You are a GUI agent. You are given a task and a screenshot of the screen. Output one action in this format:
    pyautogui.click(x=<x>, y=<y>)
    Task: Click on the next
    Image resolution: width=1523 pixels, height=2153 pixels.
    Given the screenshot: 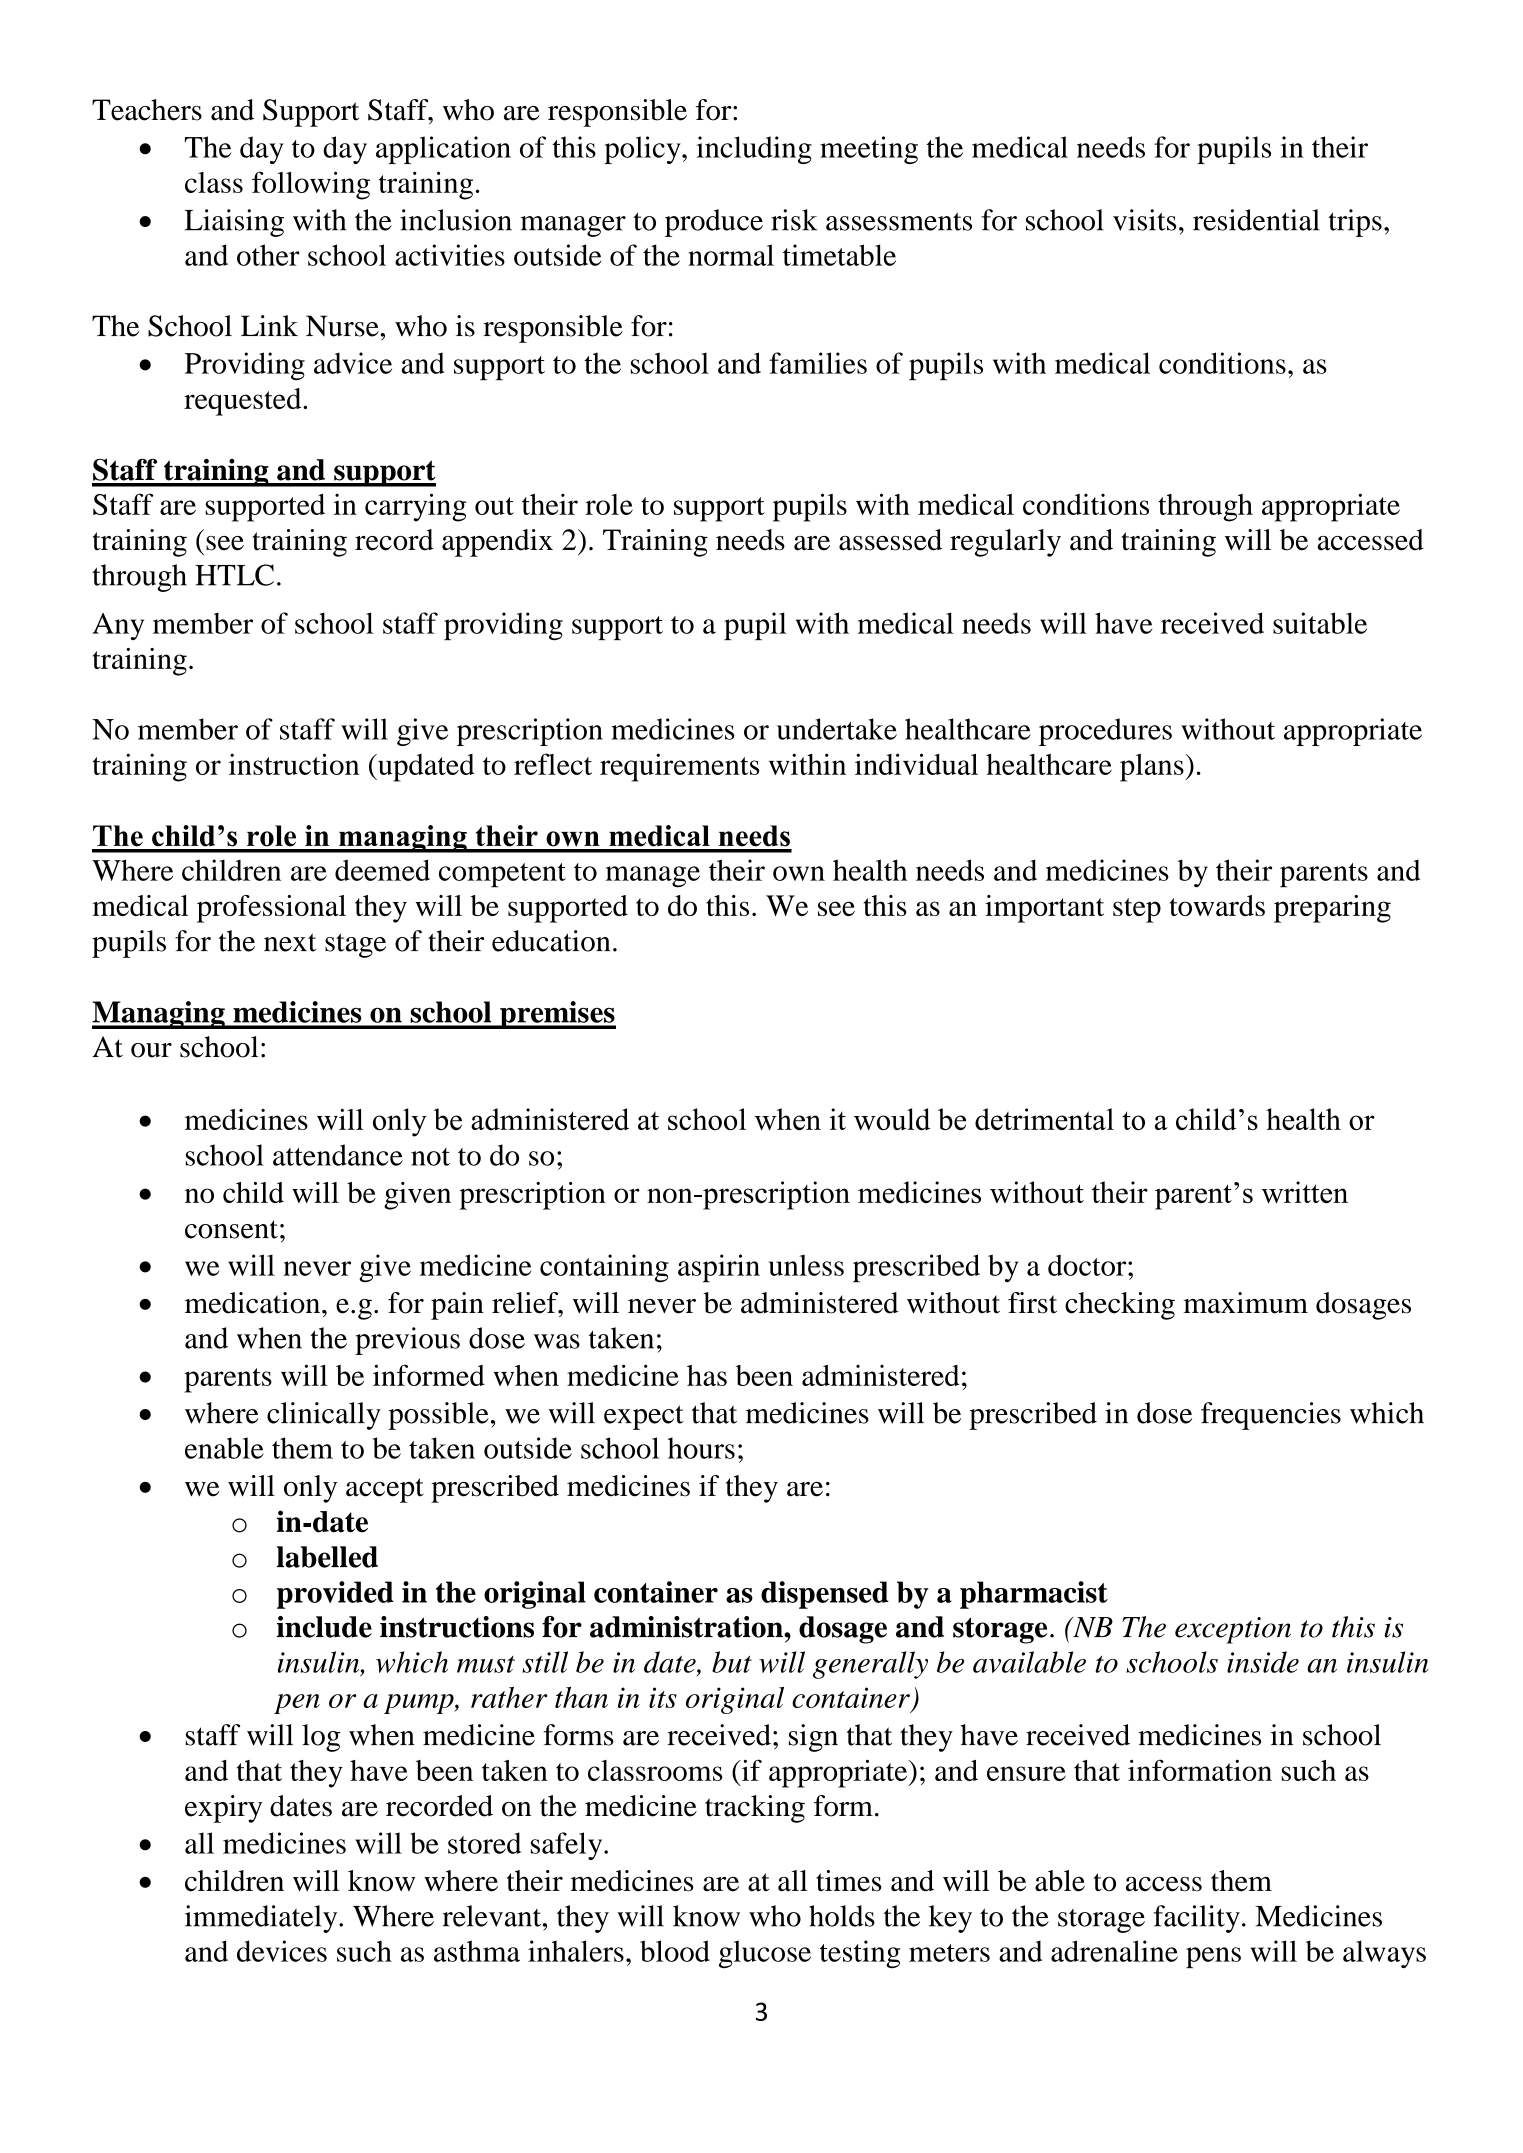 What is the action you would take?
    pyautogui.click(x=290, y=942)
